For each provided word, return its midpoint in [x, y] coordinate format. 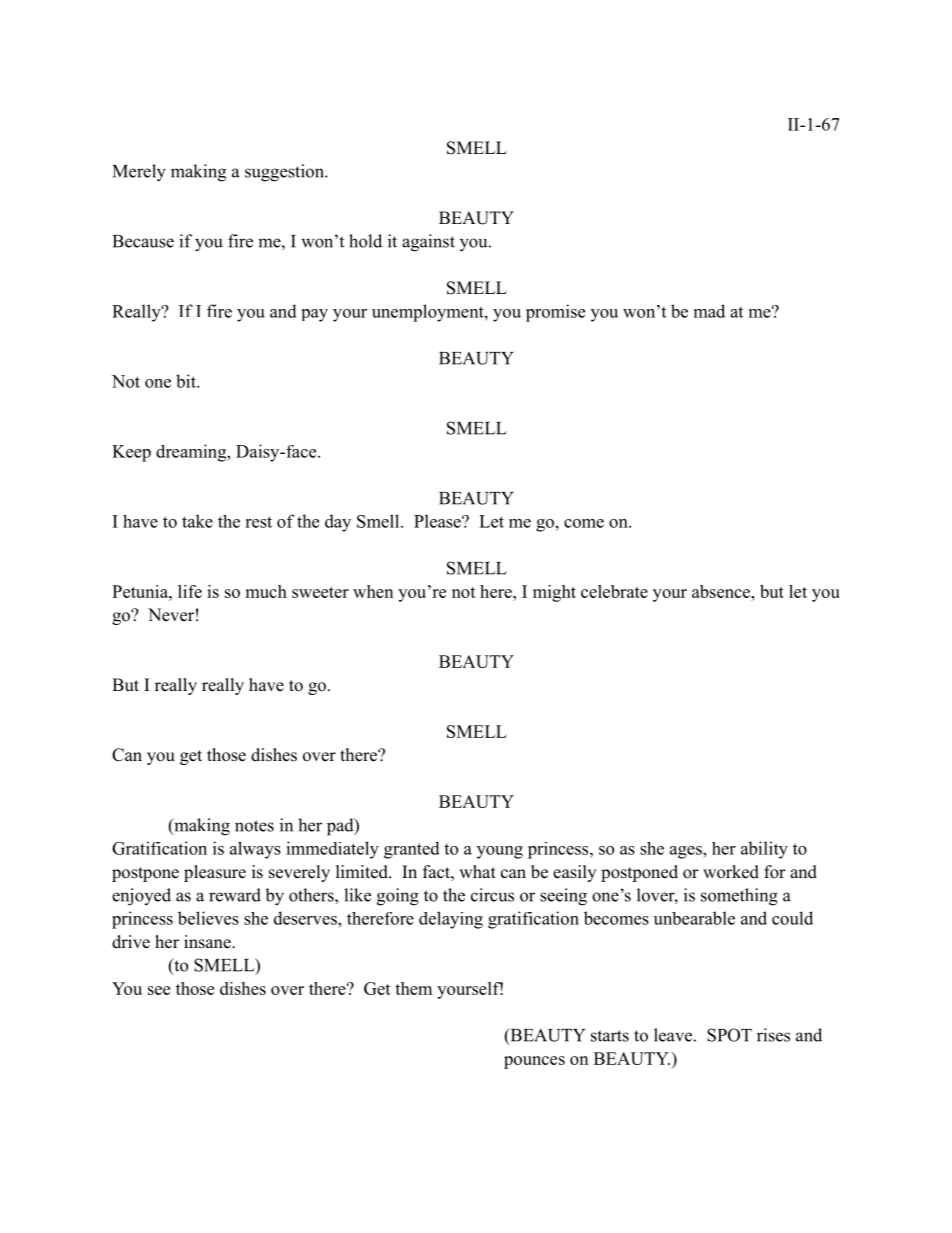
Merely [139, 173]
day [338, 523]
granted [412, 850]
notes [254, 826]
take [197, 521]
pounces [534, 1062]
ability [764, 850]
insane [208, 942]
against [428, 243]
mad [709, 311]
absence [722, 591]
